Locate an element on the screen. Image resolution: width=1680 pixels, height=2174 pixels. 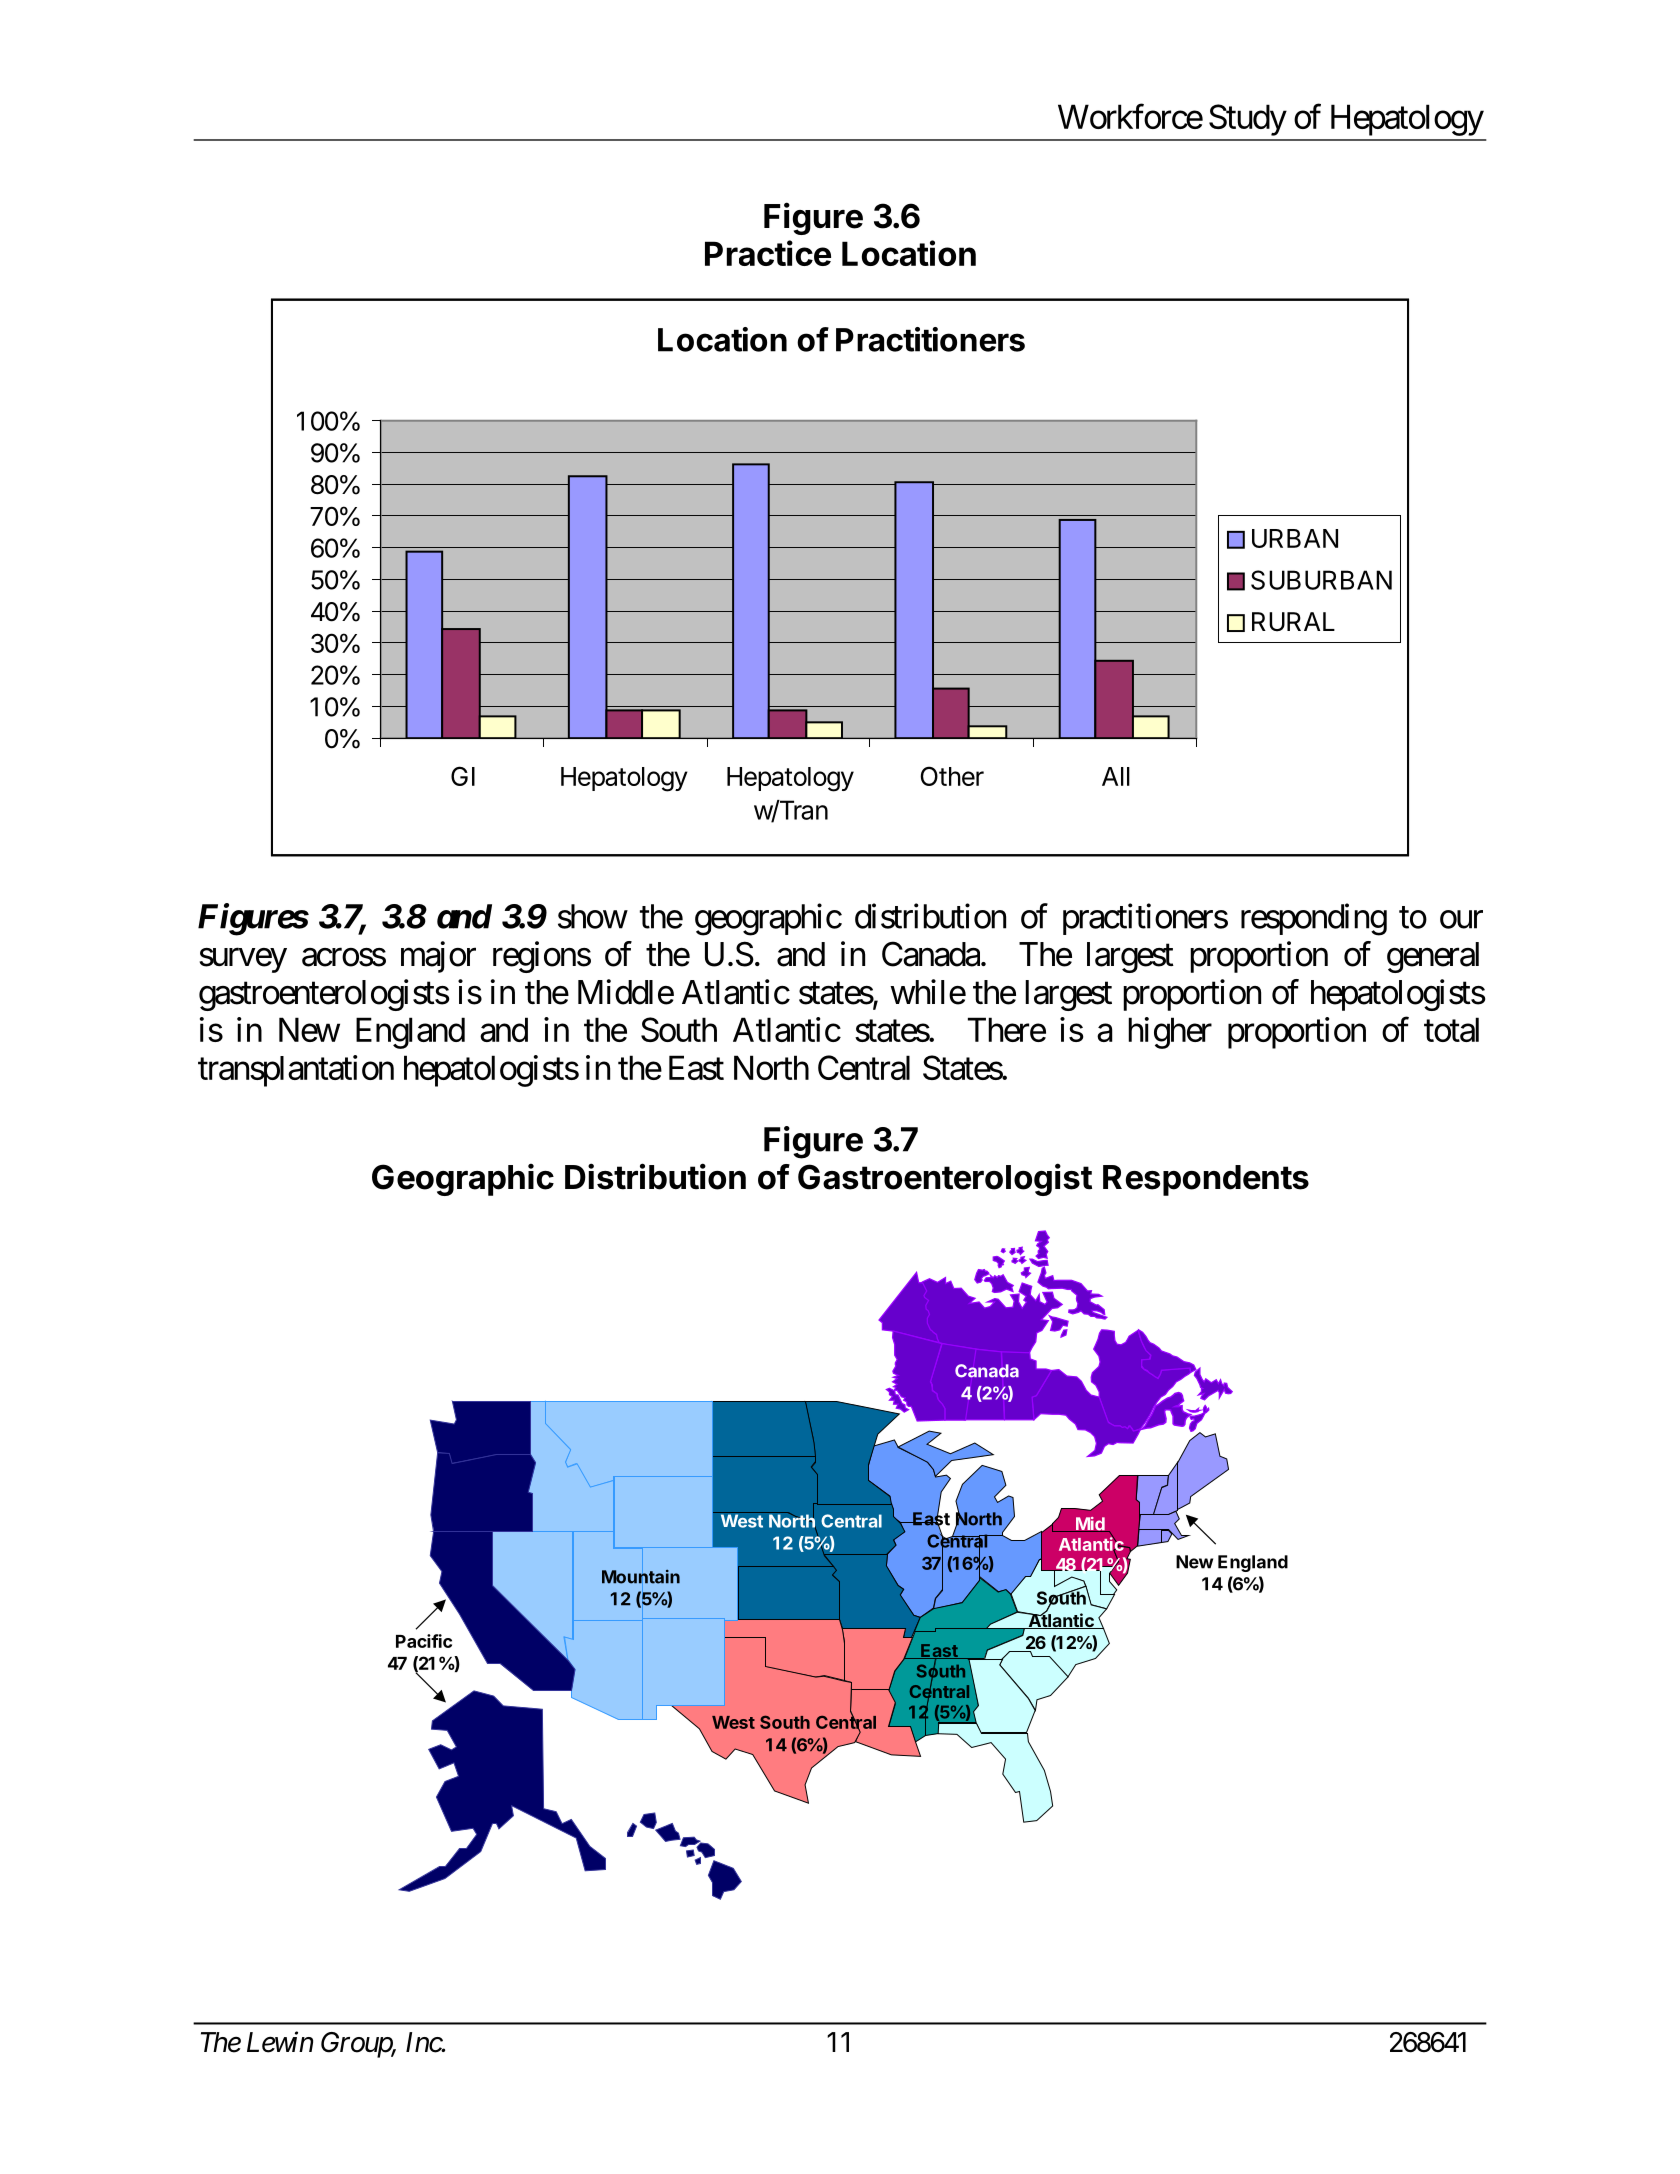
Mountain is located at coordinates (641, 1577).
